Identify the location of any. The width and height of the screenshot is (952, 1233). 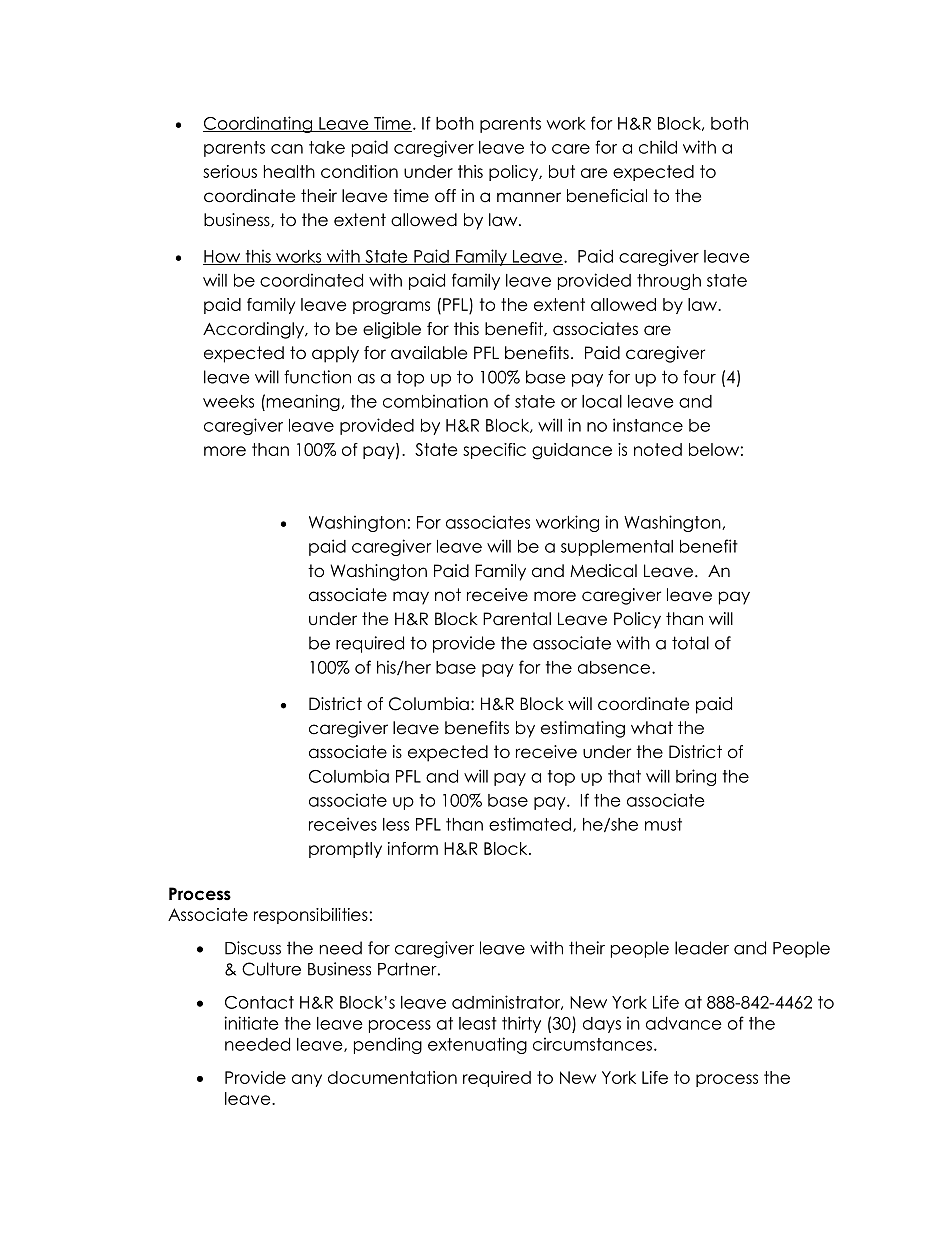
(307, 1080).
